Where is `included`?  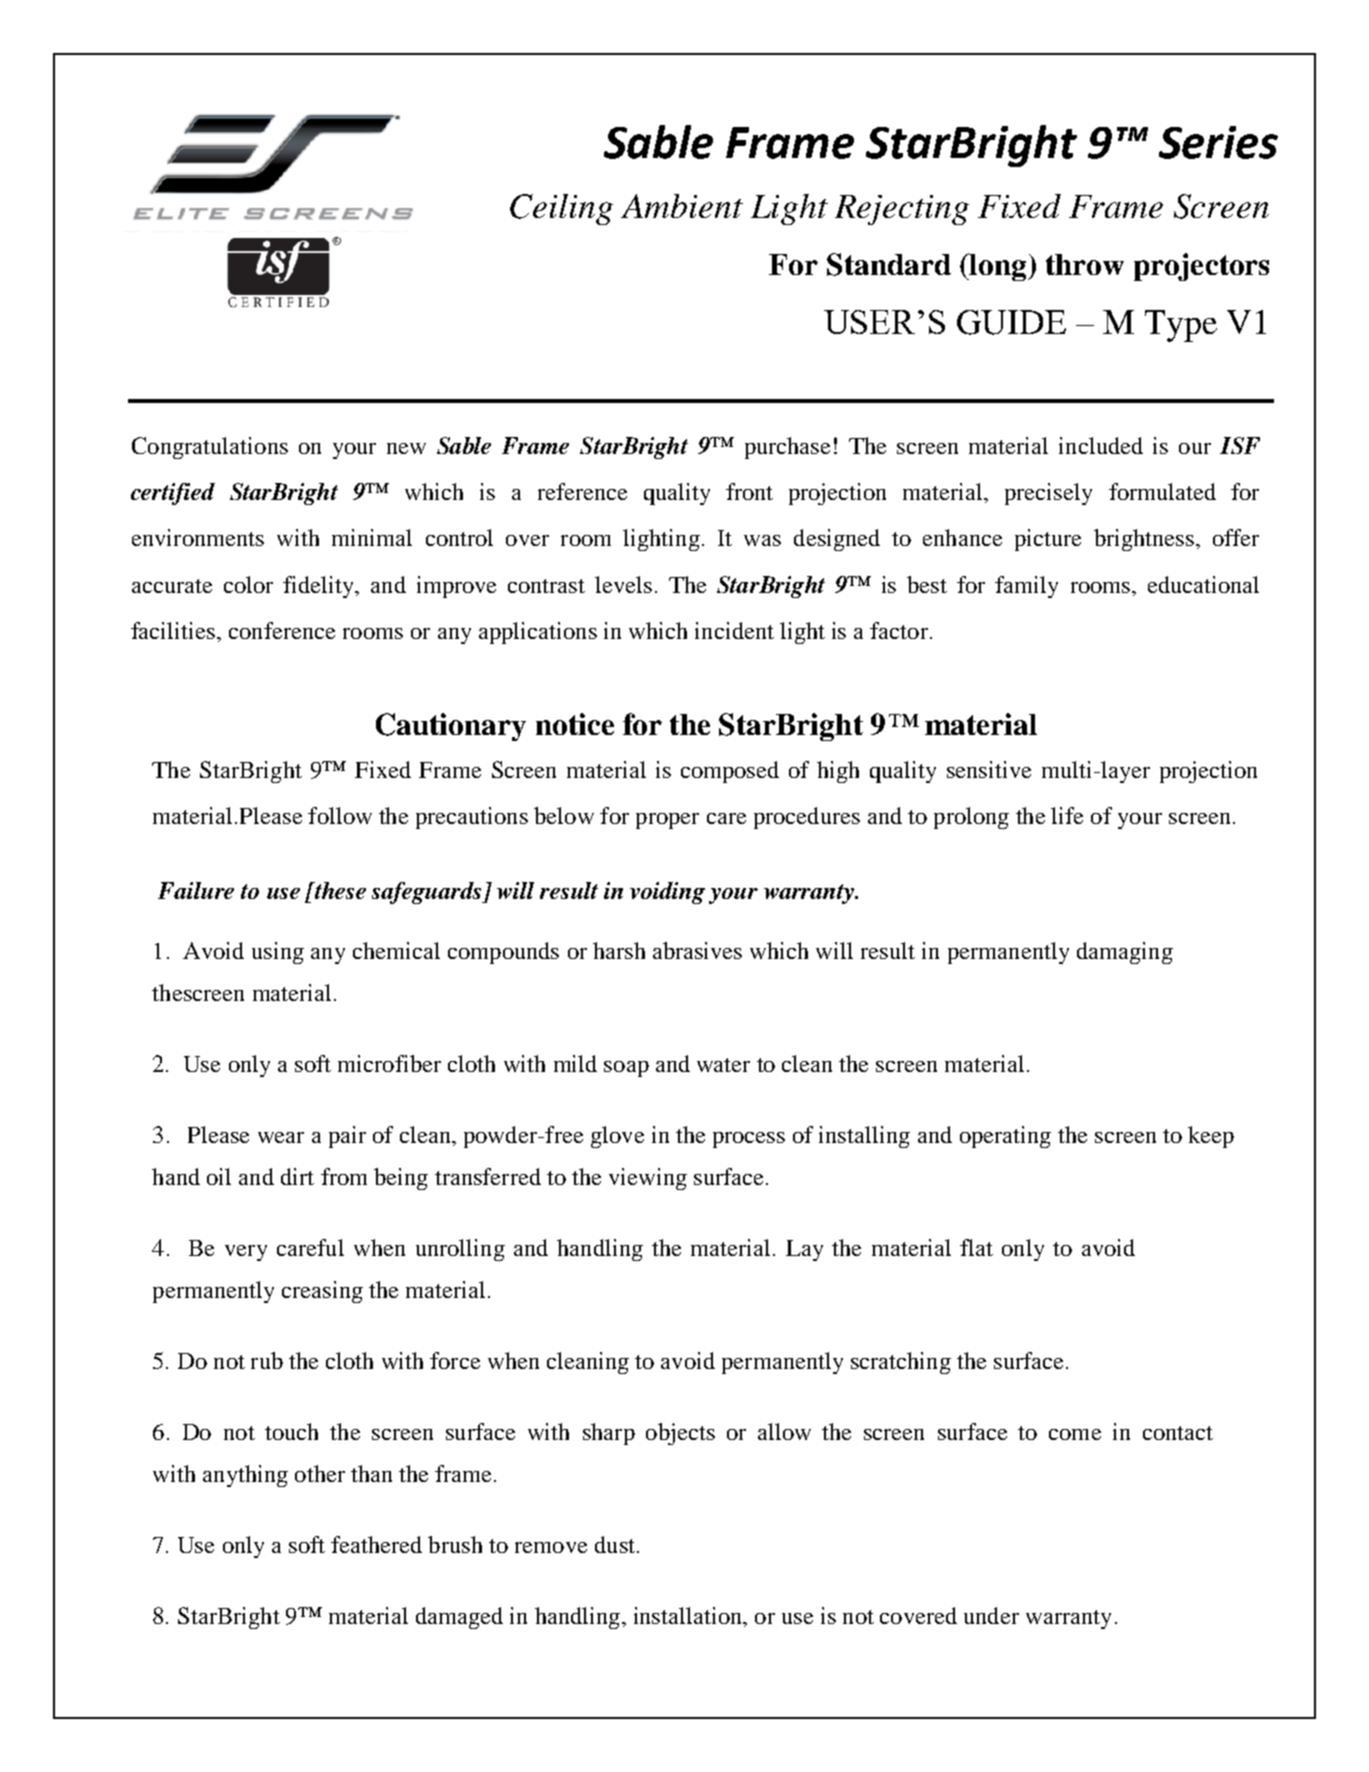
included is located at coordinates (1101, 445).
